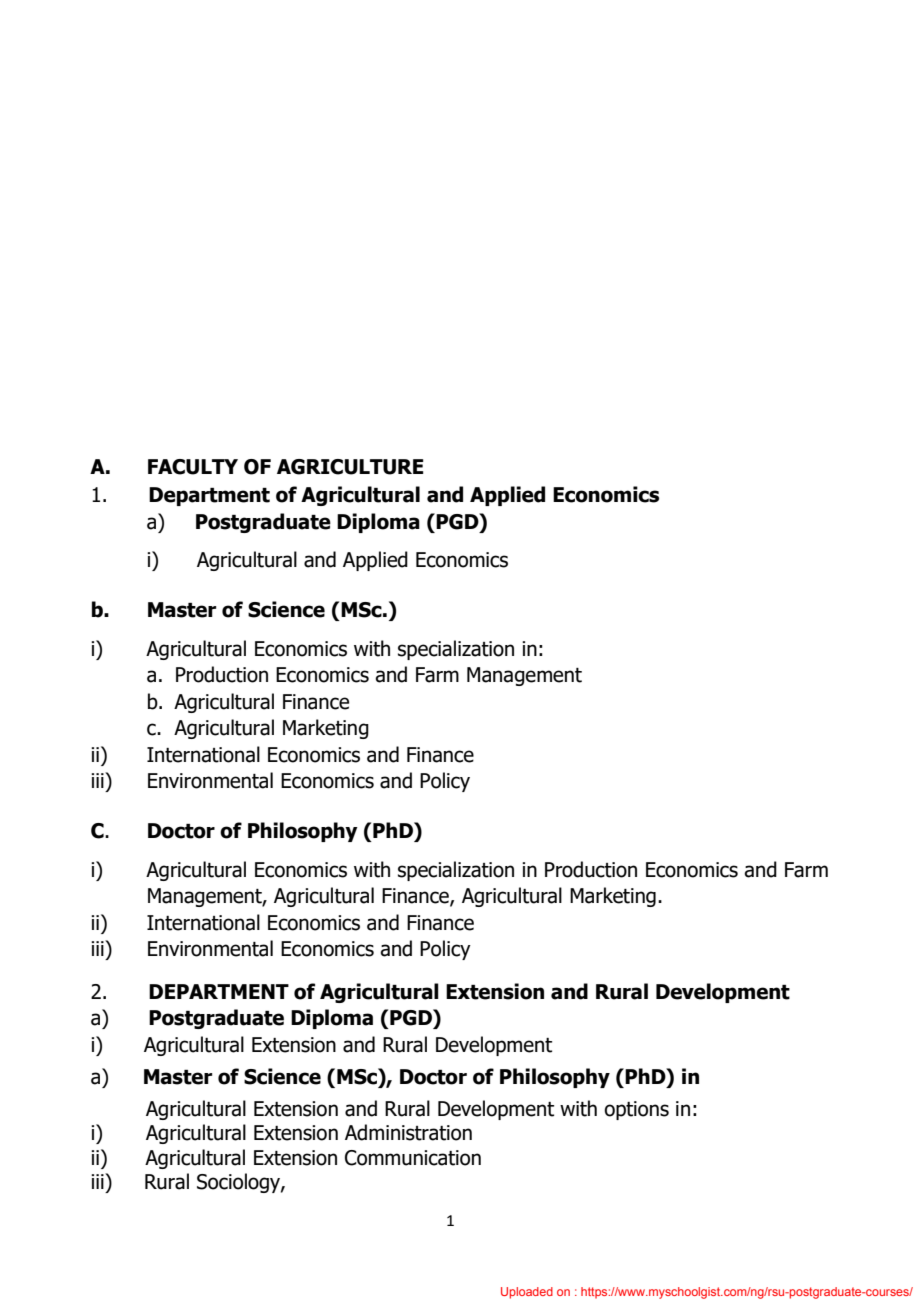  What do you see at coordinates (408, 1132) in the screenshot?
I see `Administration` at bounding box center [408, 1132].
